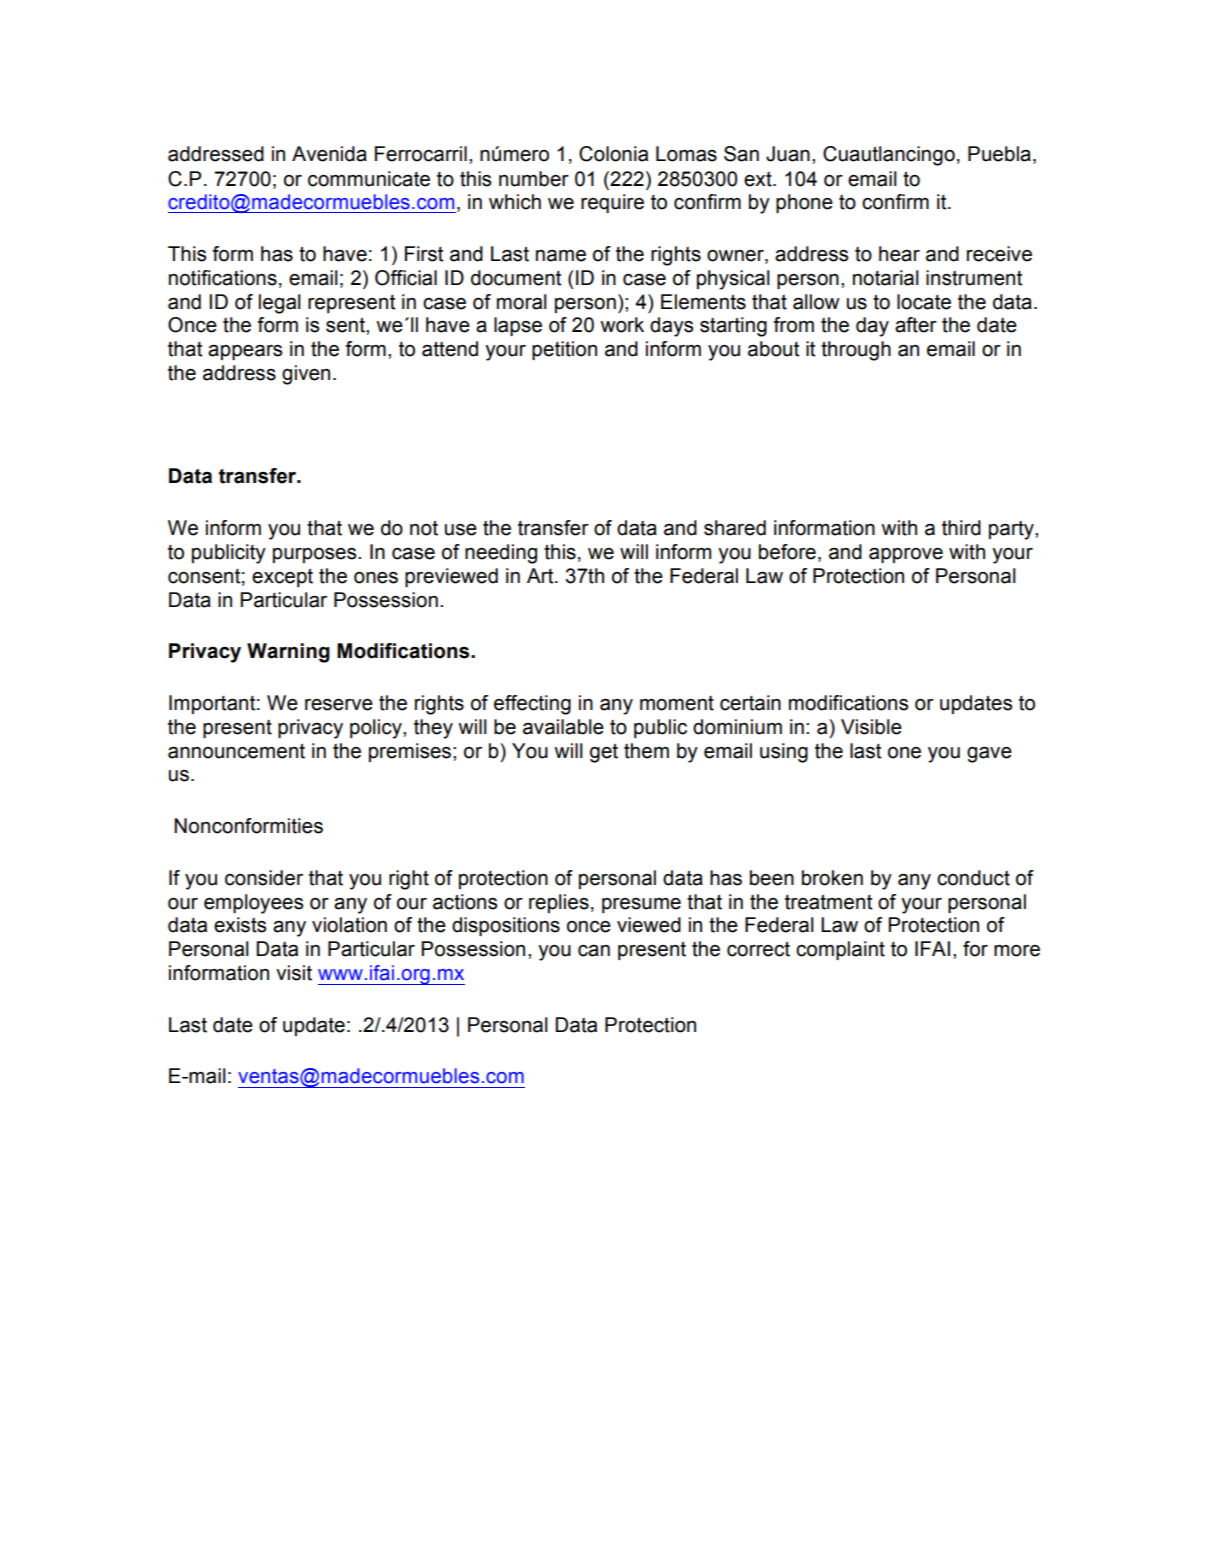  I want to click on Colonia, so click(613, 154).
